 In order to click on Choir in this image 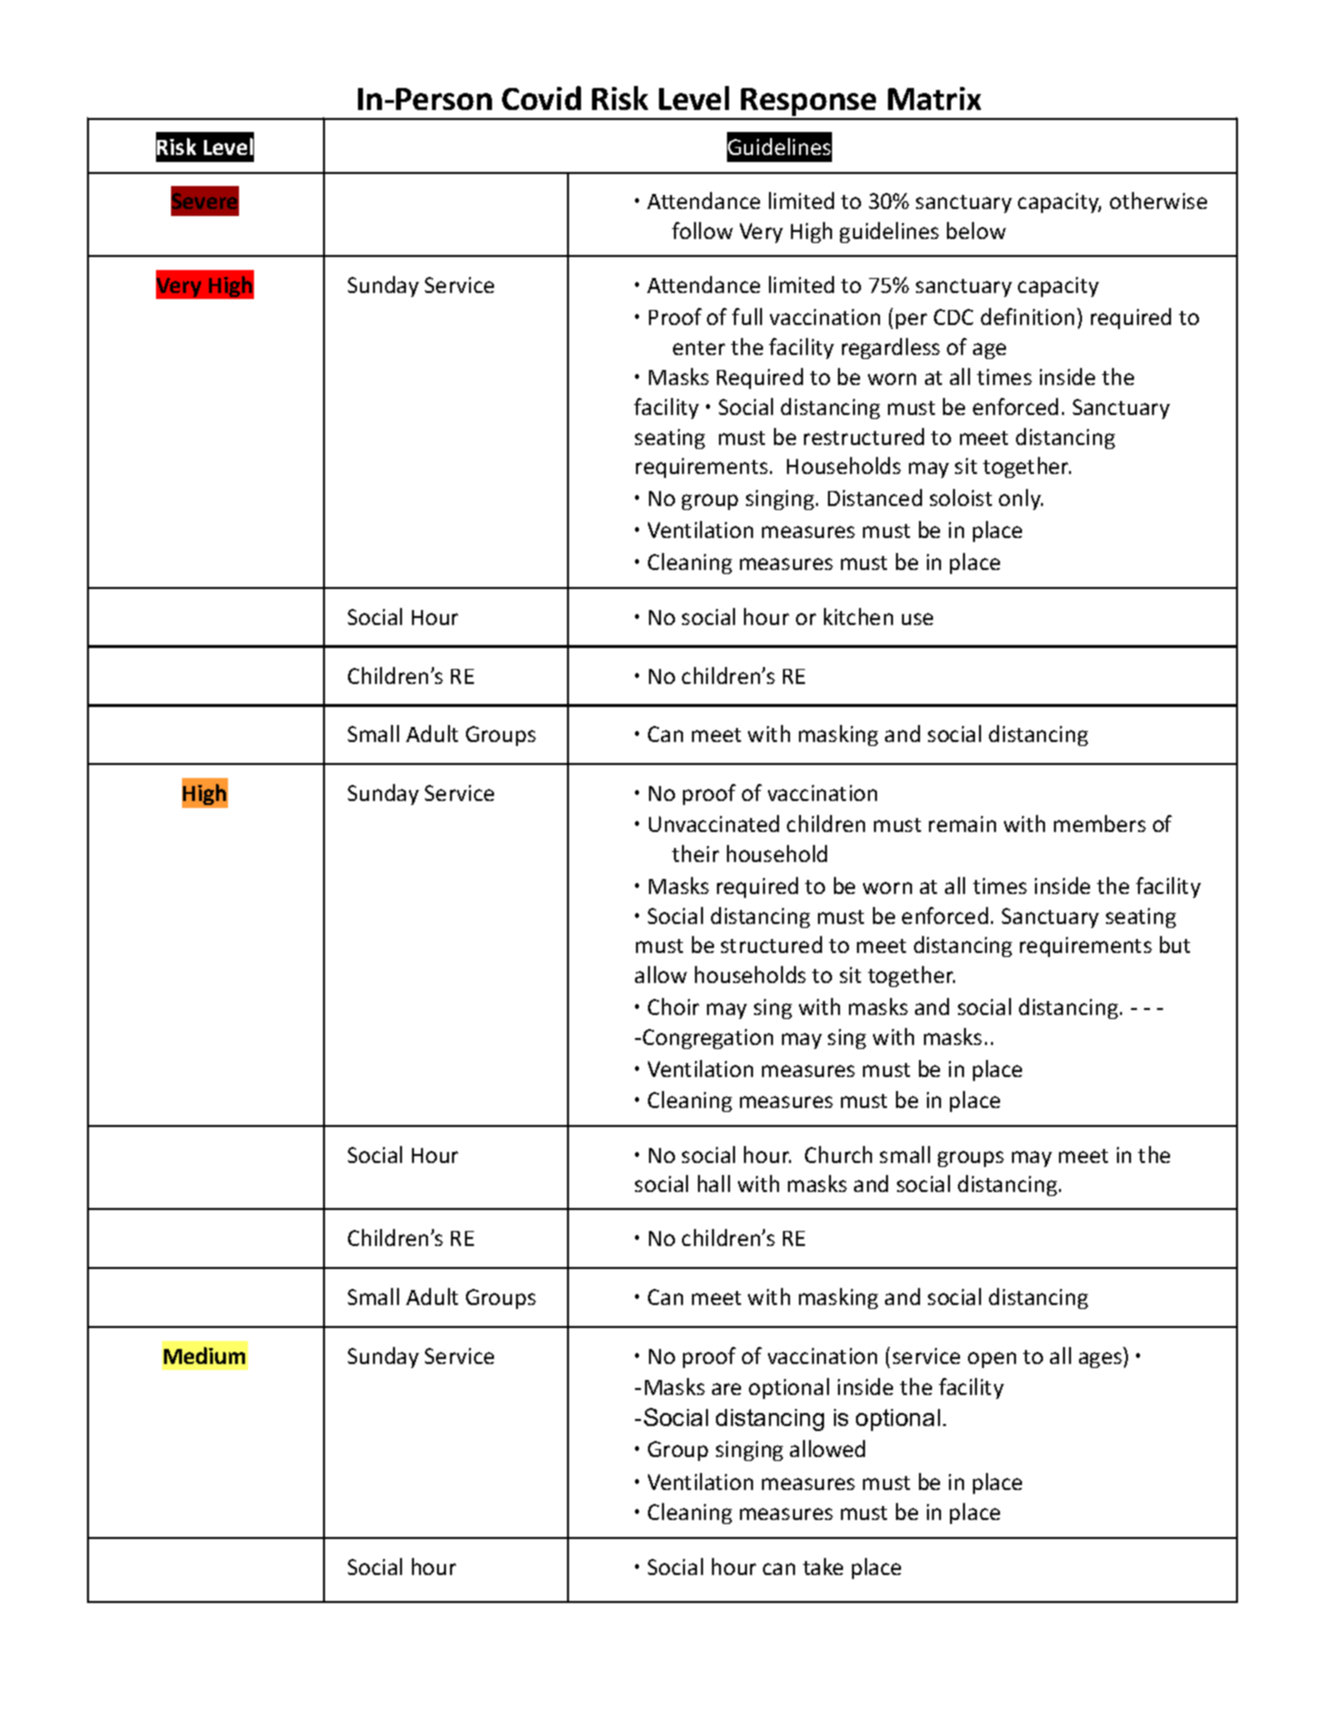, I will do `click(673, 1006)`.
